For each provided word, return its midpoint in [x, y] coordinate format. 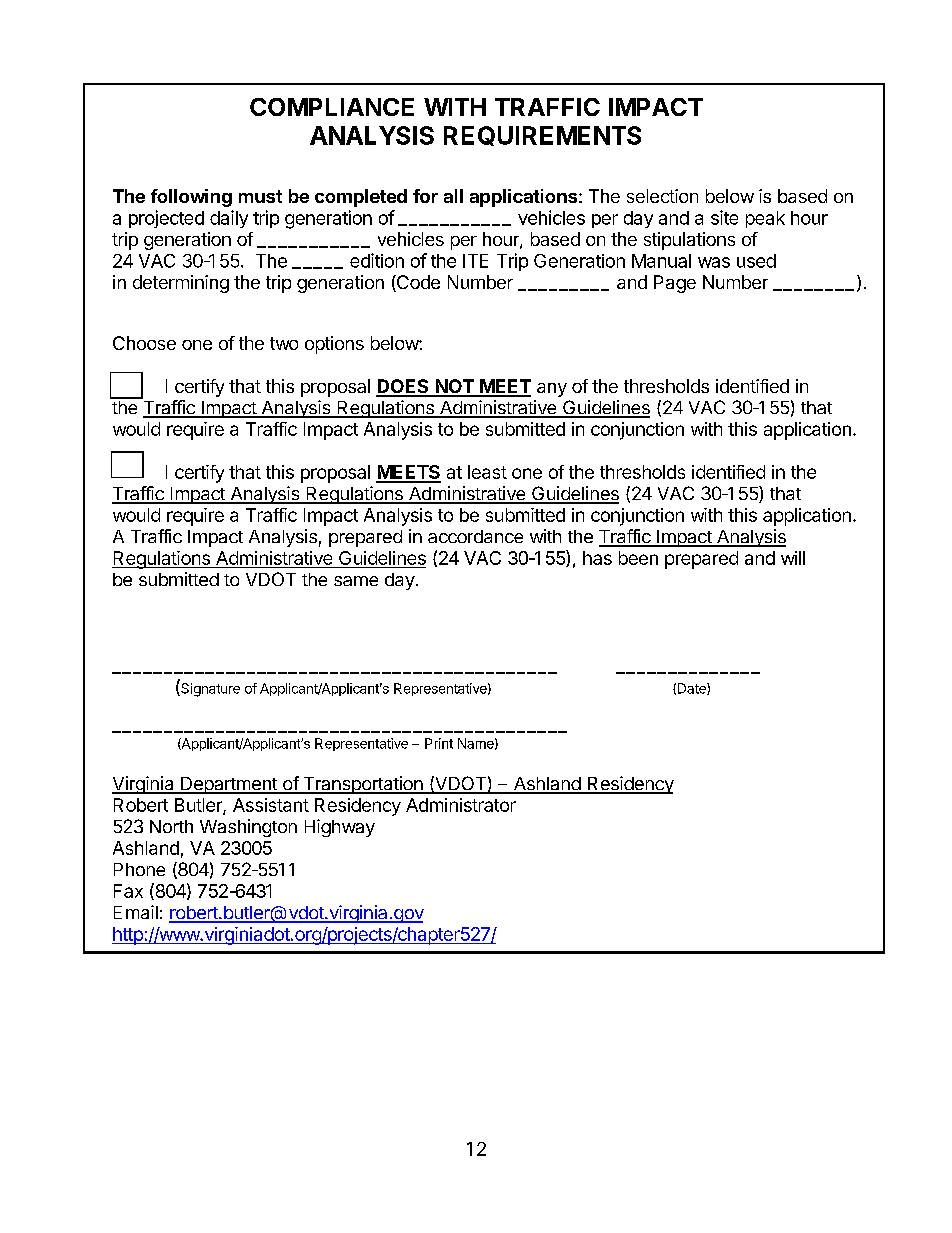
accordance [475, 536]
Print [439, 743]
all [453, 196]
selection [662, 196]
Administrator [461, 805]
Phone [139, 869]
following [191, 198]
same [356, 581]
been [638, 558]
